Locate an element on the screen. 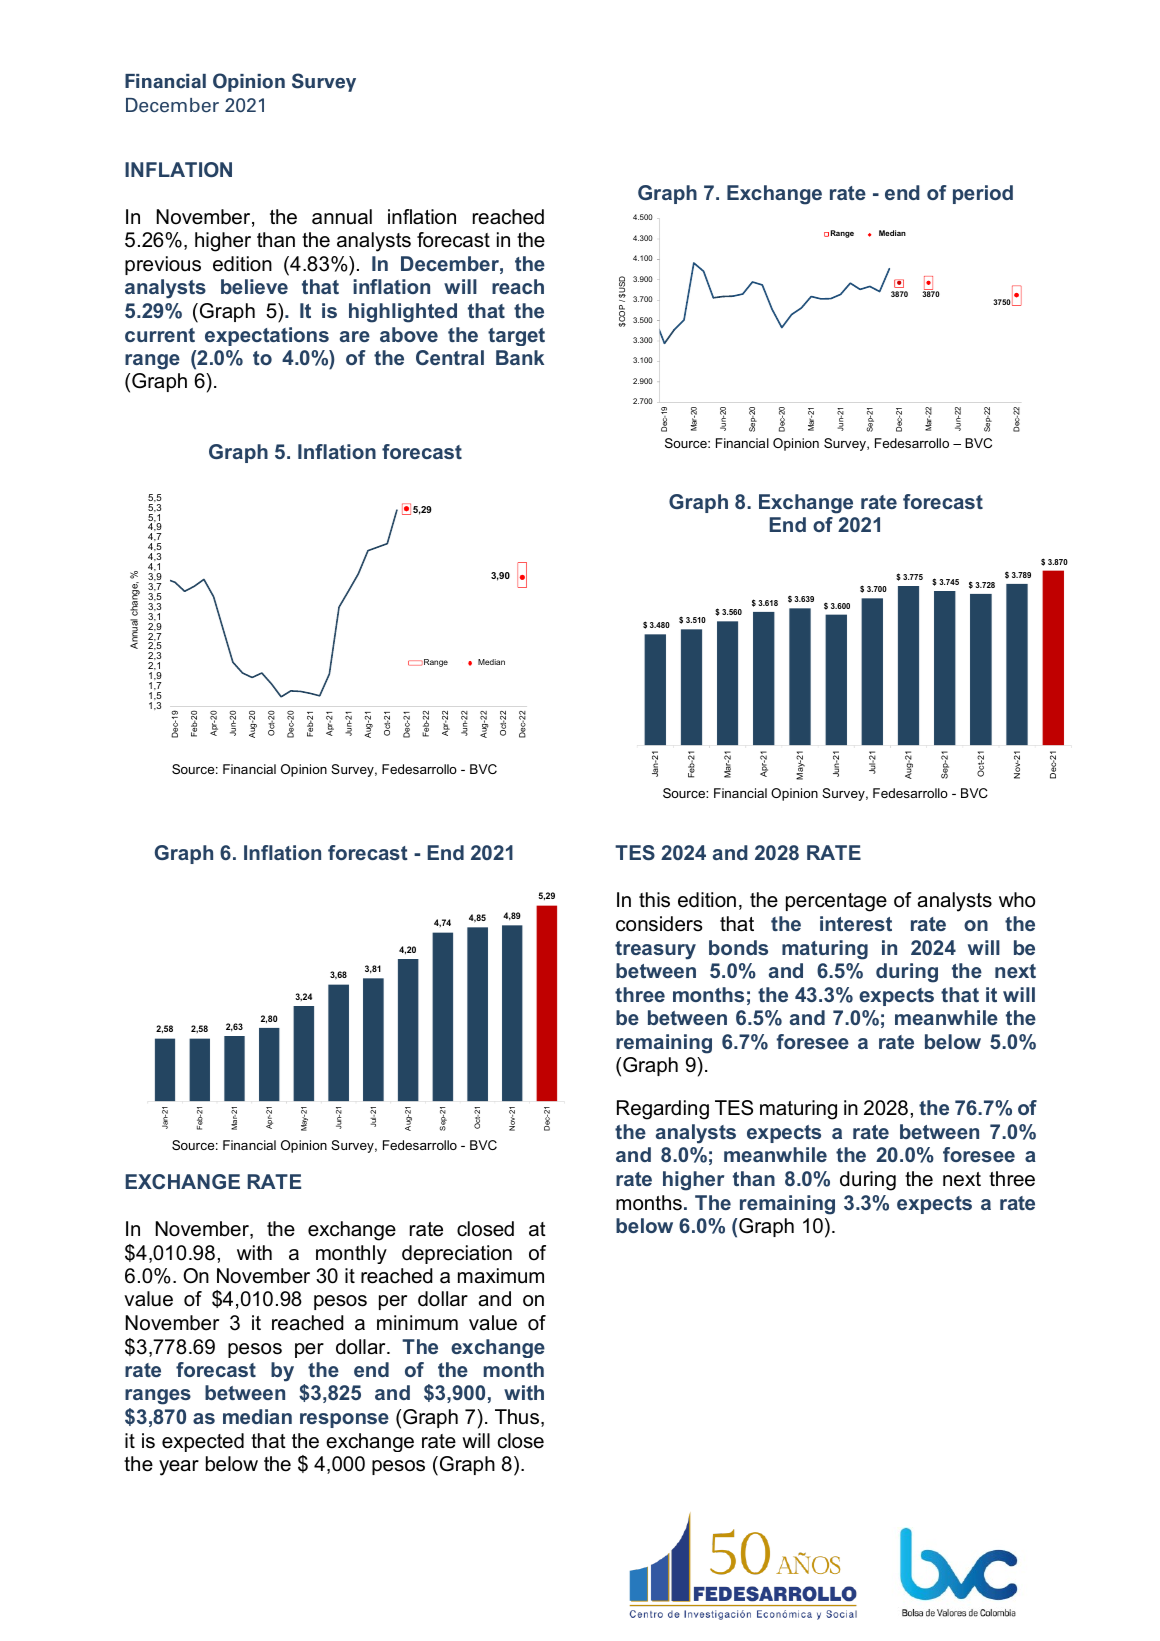  this is located at coordinates (654, 900).
